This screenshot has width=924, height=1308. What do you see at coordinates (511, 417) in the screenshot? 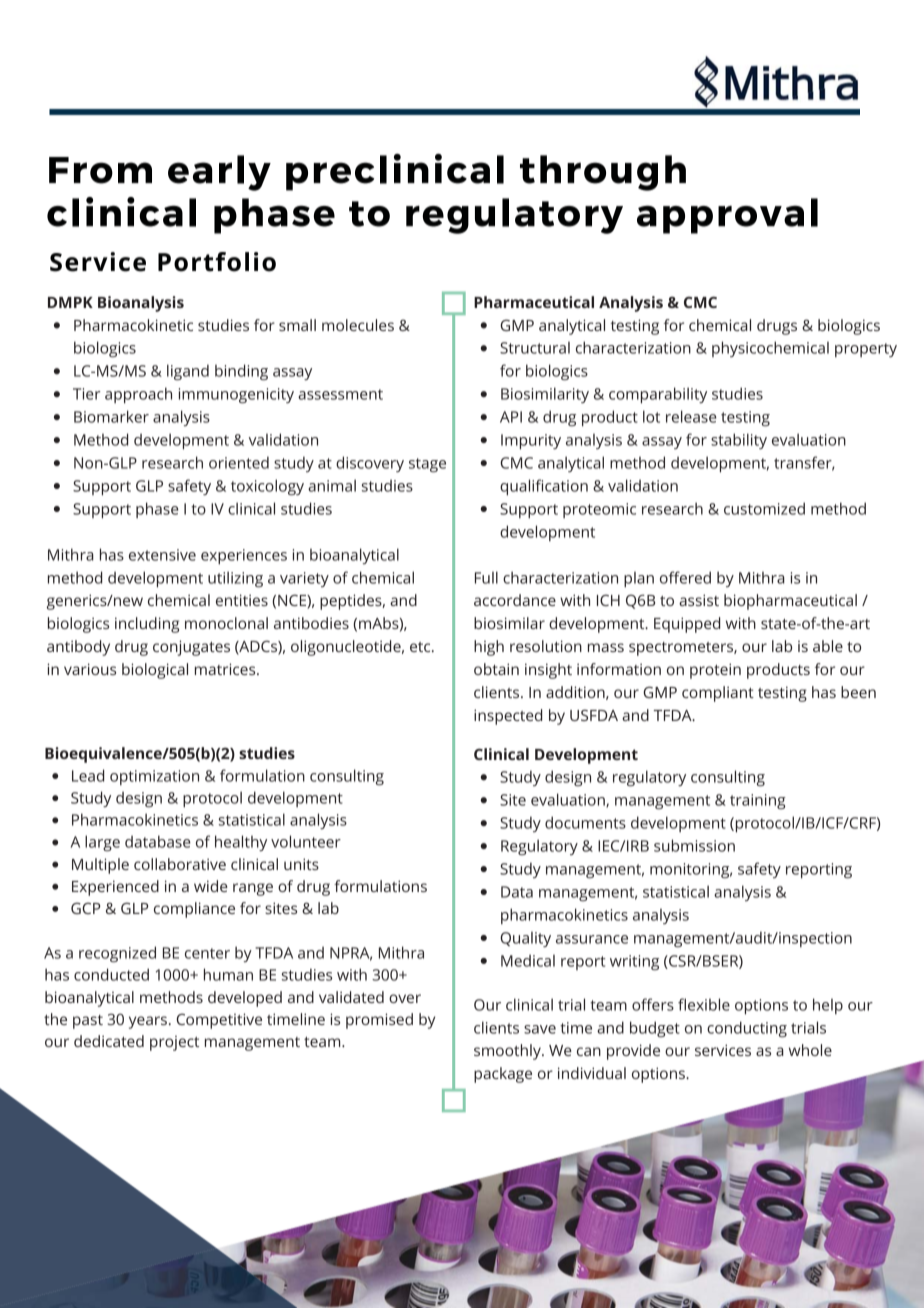
I see `API` at bounding box center [511, 417].
